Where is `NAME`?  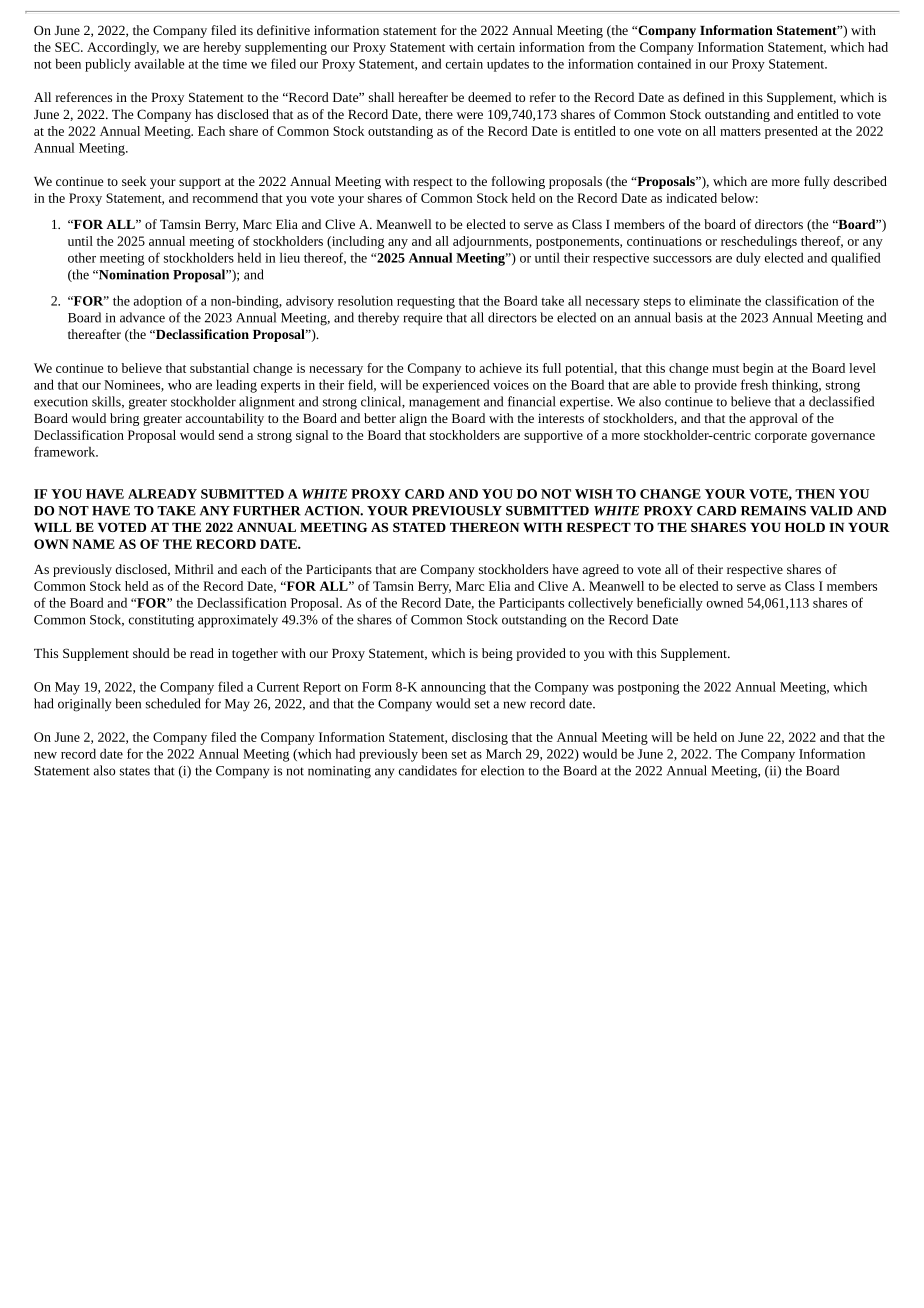
NAME is located at coordinates (93, 544).
